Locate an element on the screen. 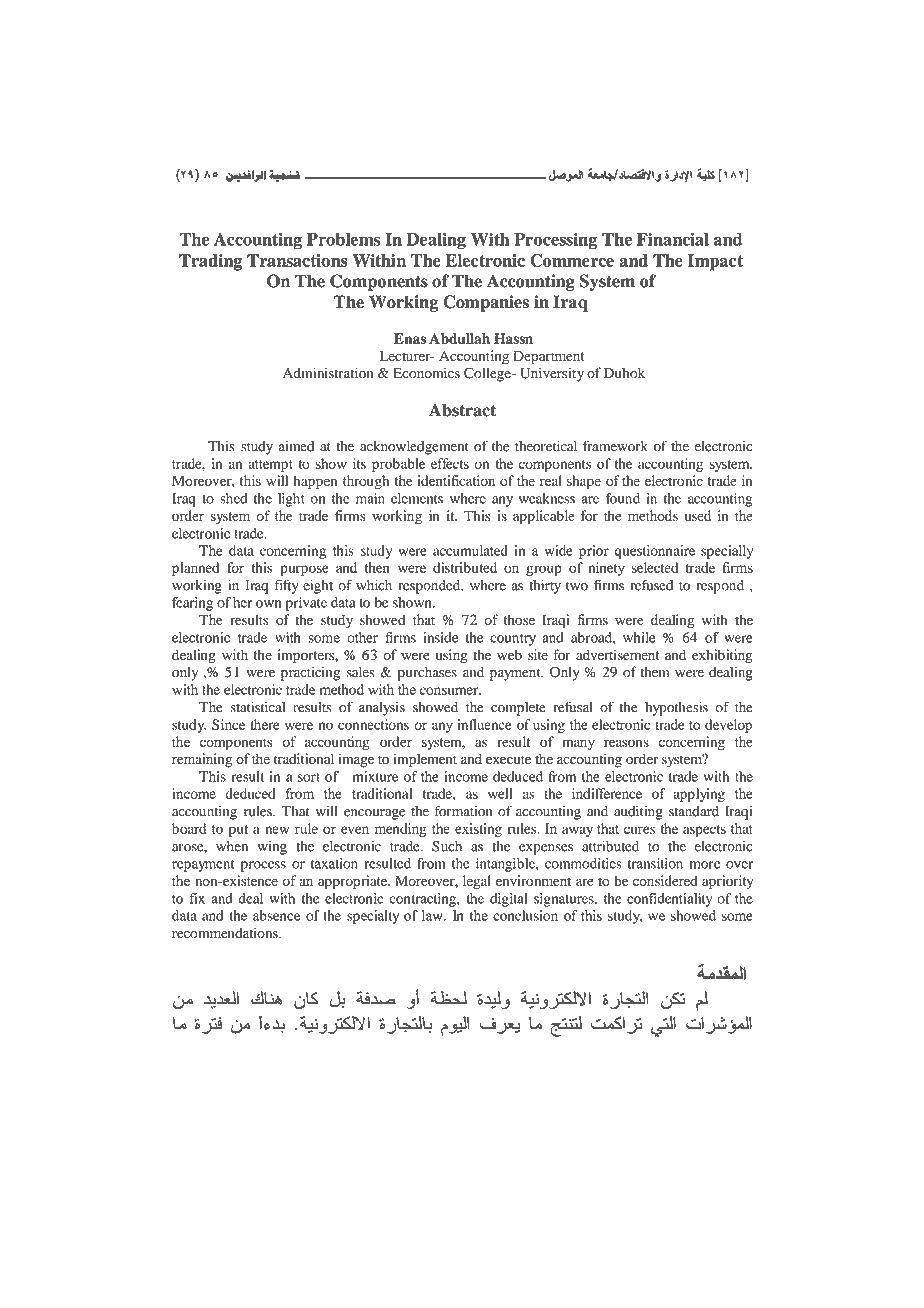 The image size is (924, 1308). Financial is located at coordinates (673, 239).
